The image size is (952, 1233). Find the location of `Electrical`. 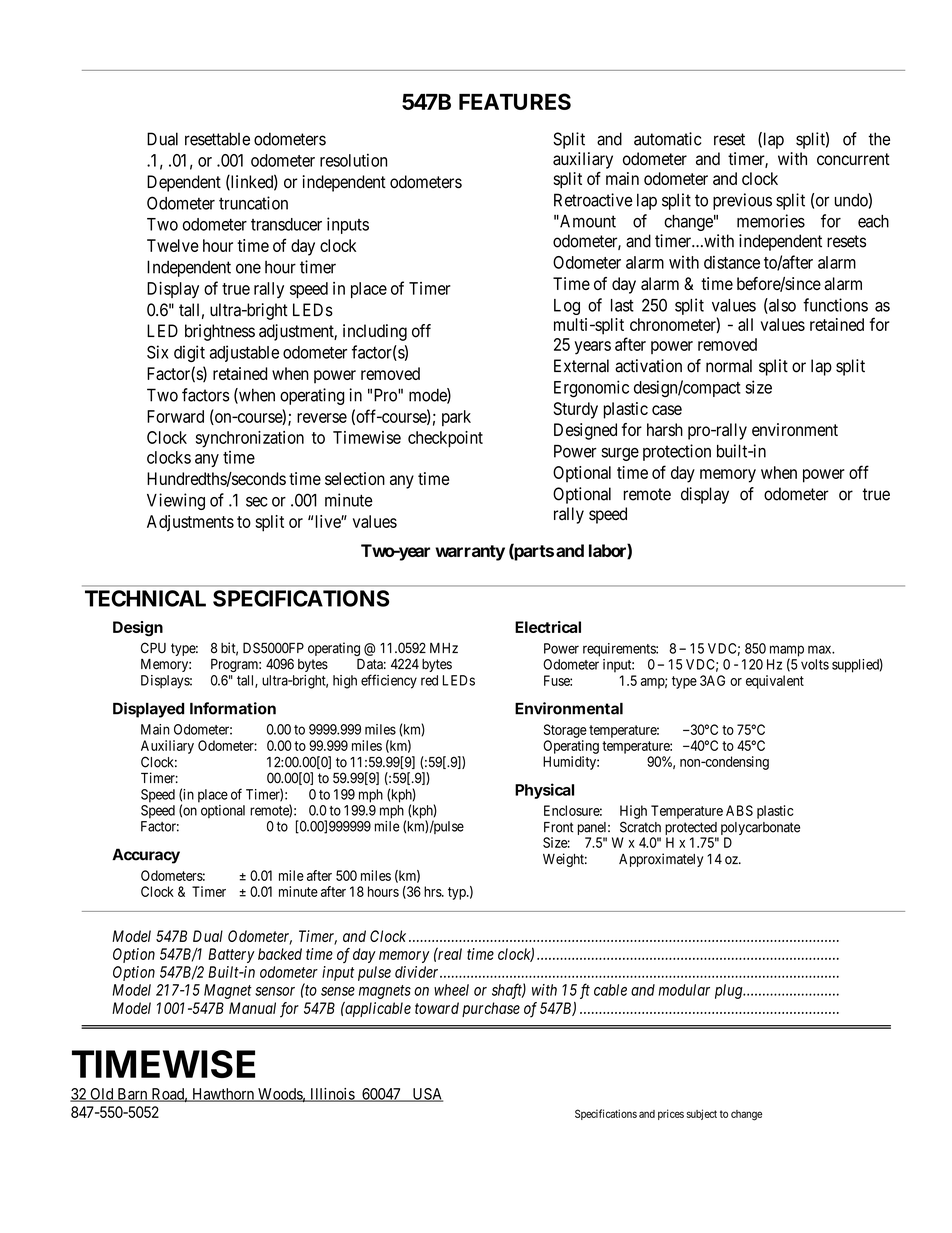

Electrical is located at coordinates (548, 627).
